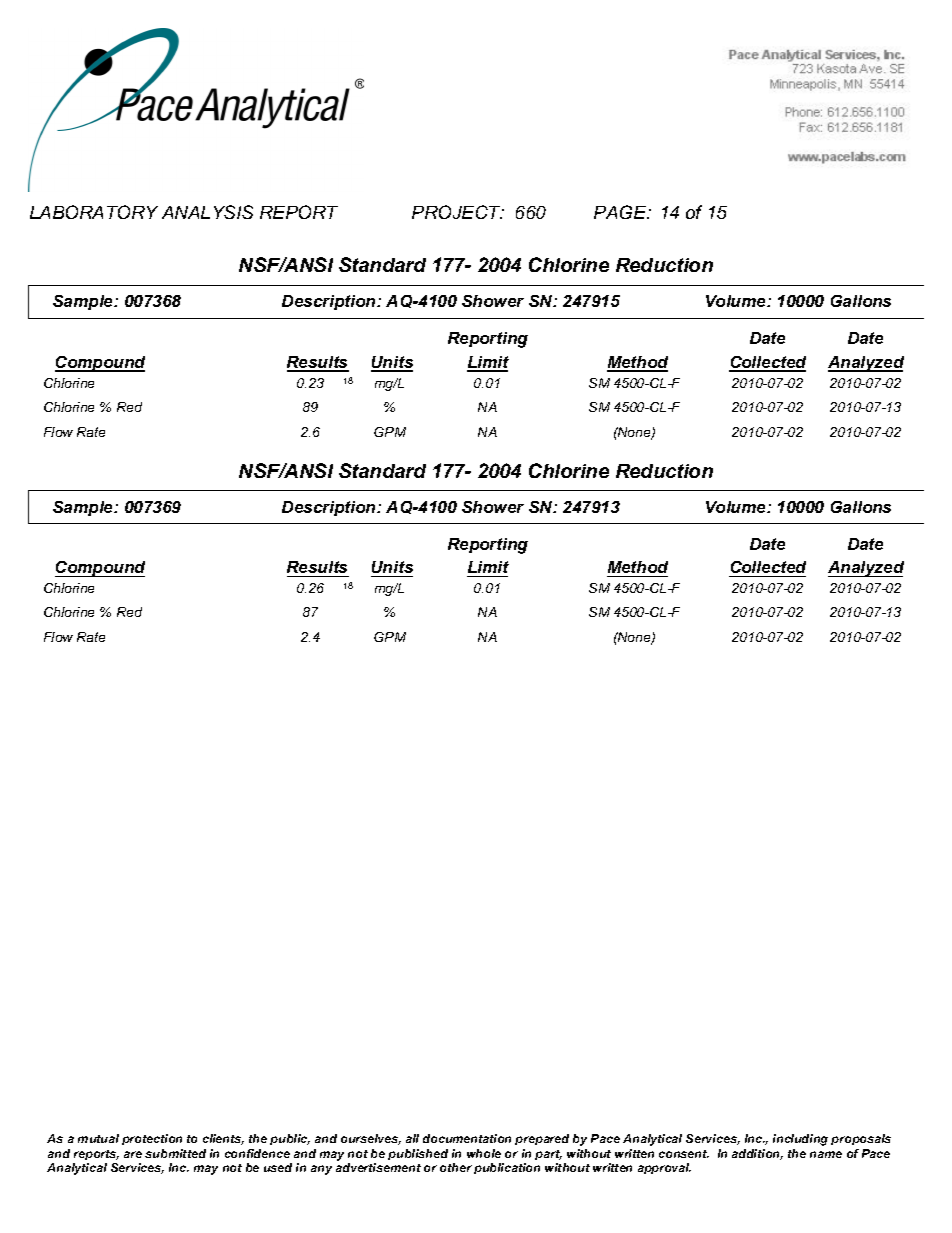 The height and width of the page is (1233, 952). I want to click on ANALYSIS, so click(207, 212).
